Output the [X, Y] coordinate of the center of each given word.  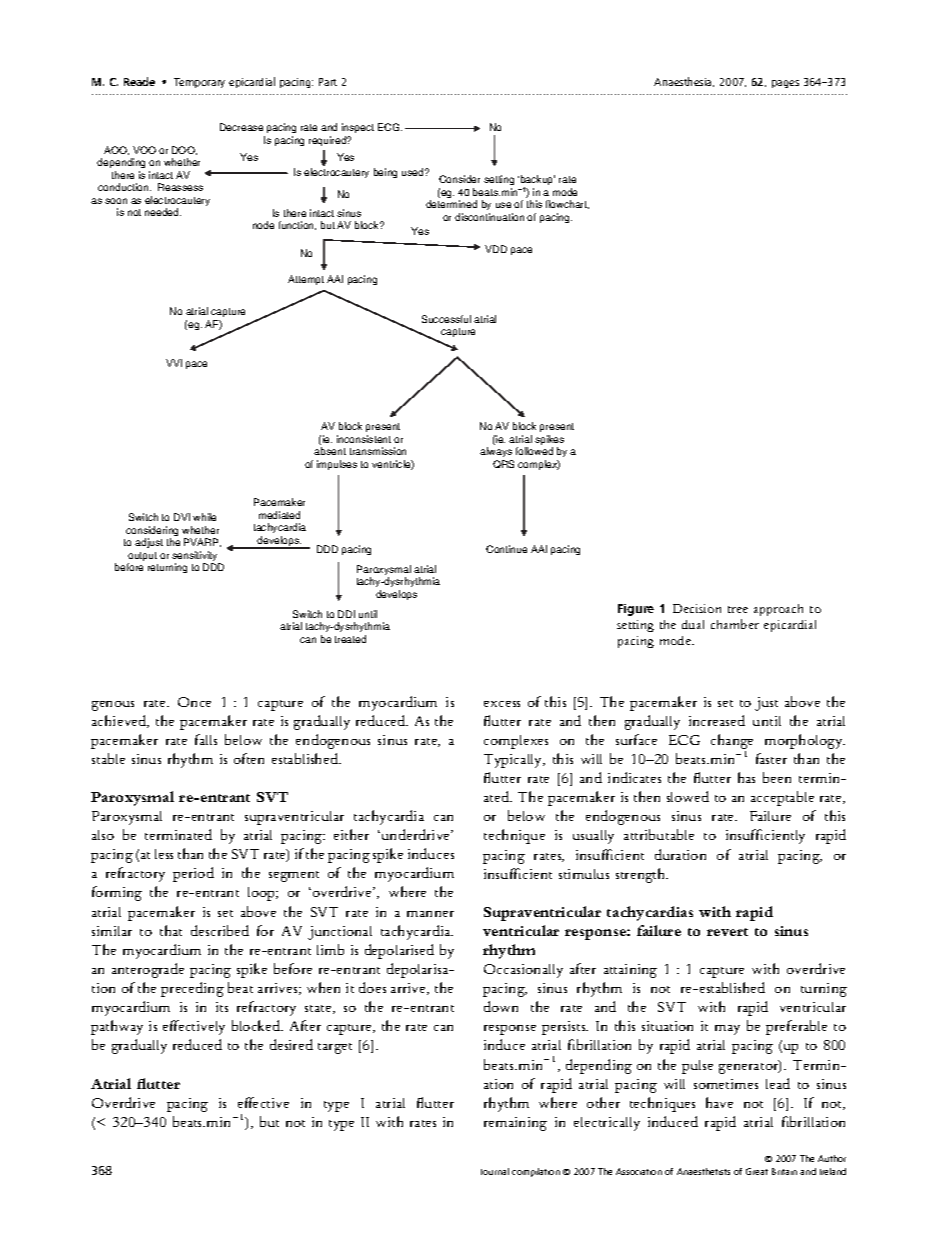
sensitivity [196, 557]
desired [291, 1044]
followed [534, 451]
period [193, 874]
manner [430, 914]
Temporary [199, 83]
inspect [358, 130]
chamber [735, 624]
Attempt [306, 280]
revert [727, 932]
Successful [446, 319]
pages [785, 84]
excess [502, 704]
